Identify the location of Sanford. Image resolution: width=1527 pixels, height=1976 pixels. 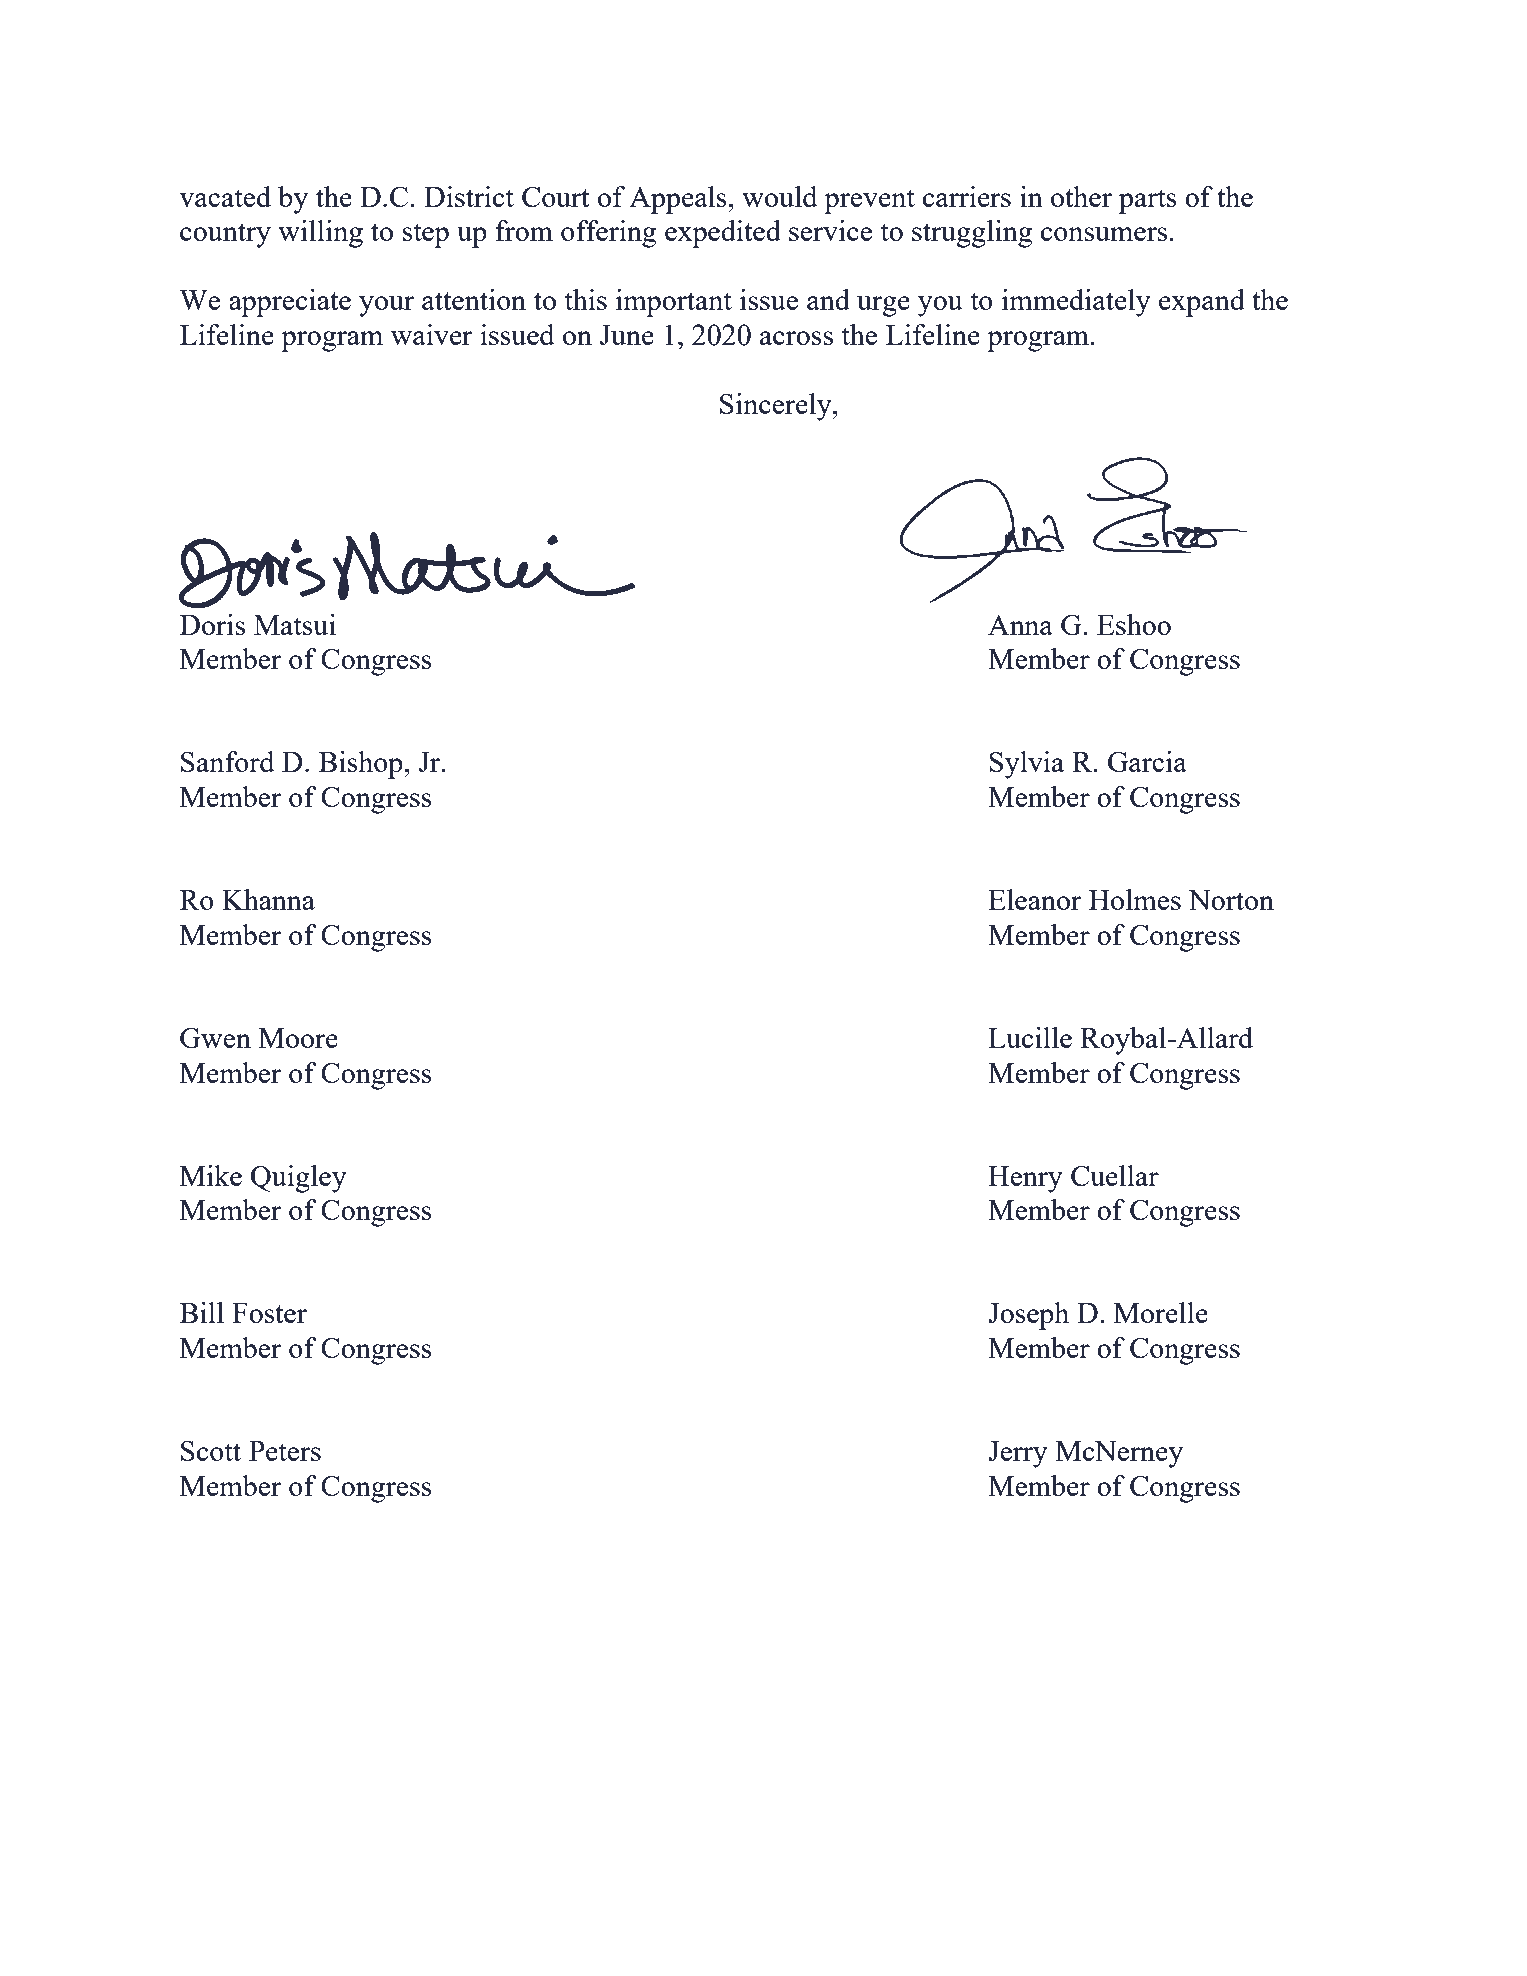
(227, 761).
